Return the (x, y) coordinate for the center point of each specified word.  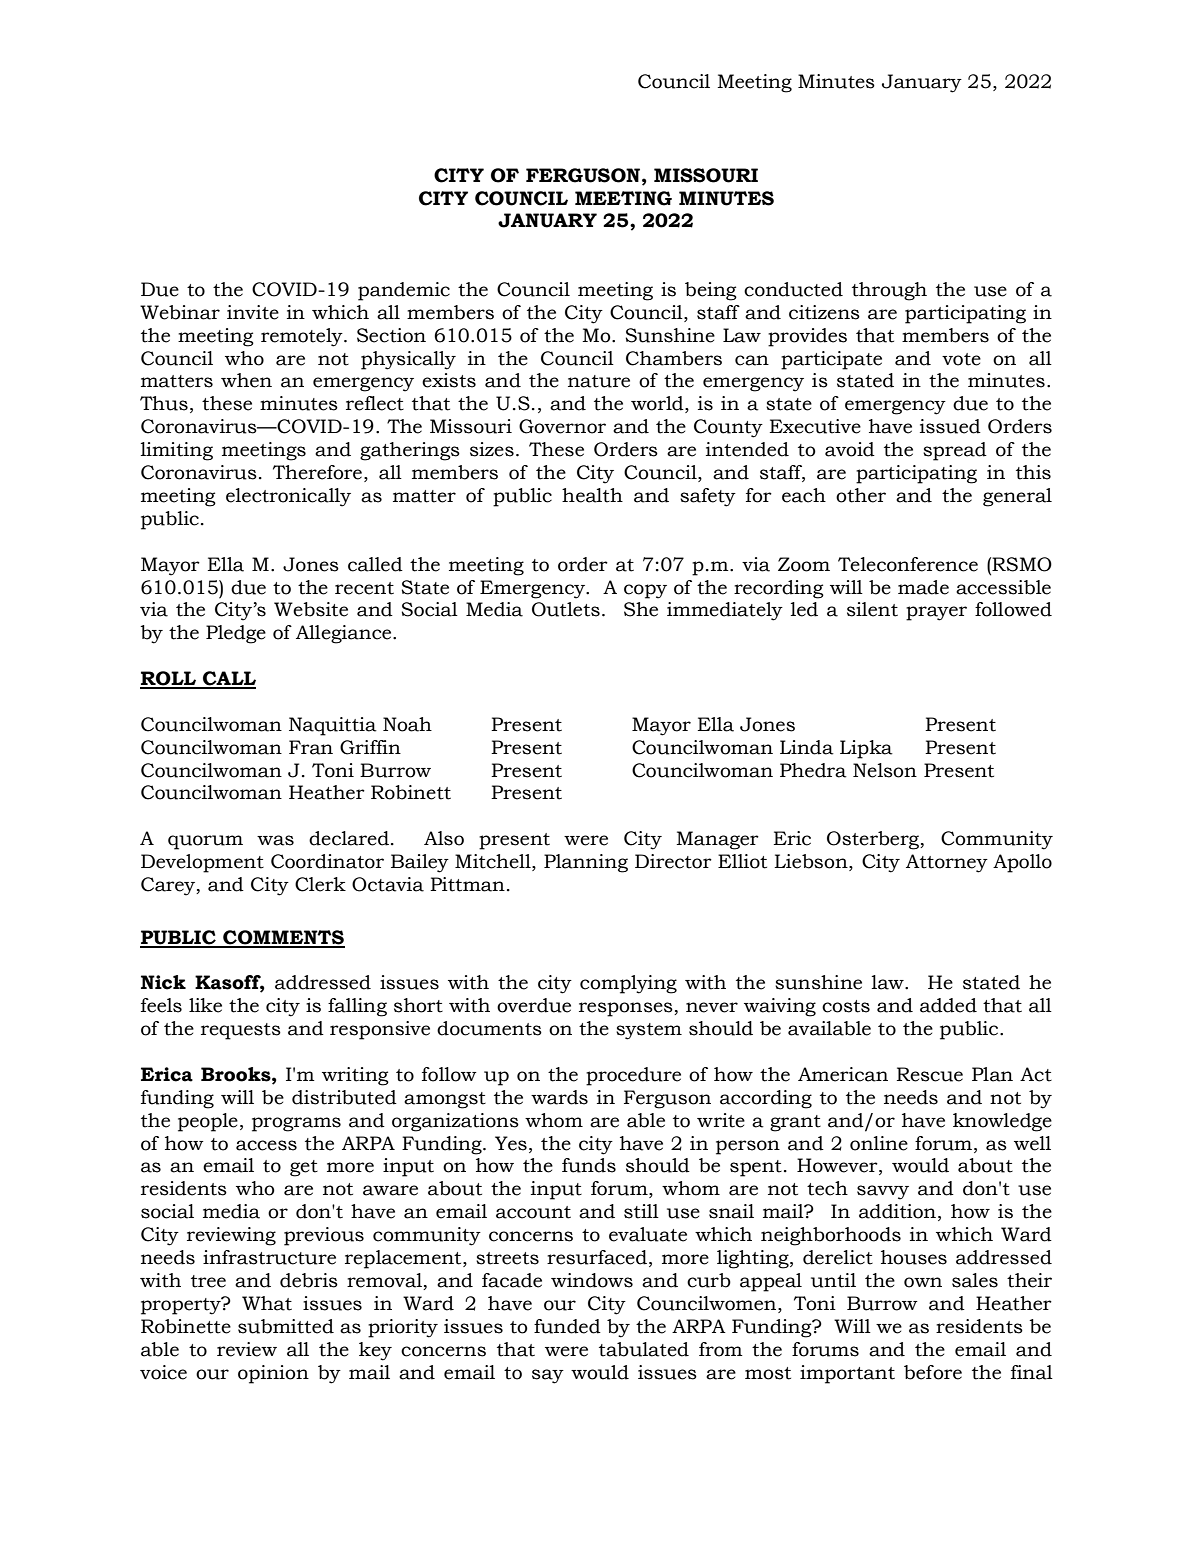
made (923, 587)
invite (253, 312)
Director (673, 861)
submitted (286, 1326)
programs (296, 1124)
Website (311, 609)
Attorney (947, 863)
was (275, 840)
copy (645, 591)
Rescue (930, 1074)
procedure (633, 1076)
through (889, 291)
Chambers (674, 358)
